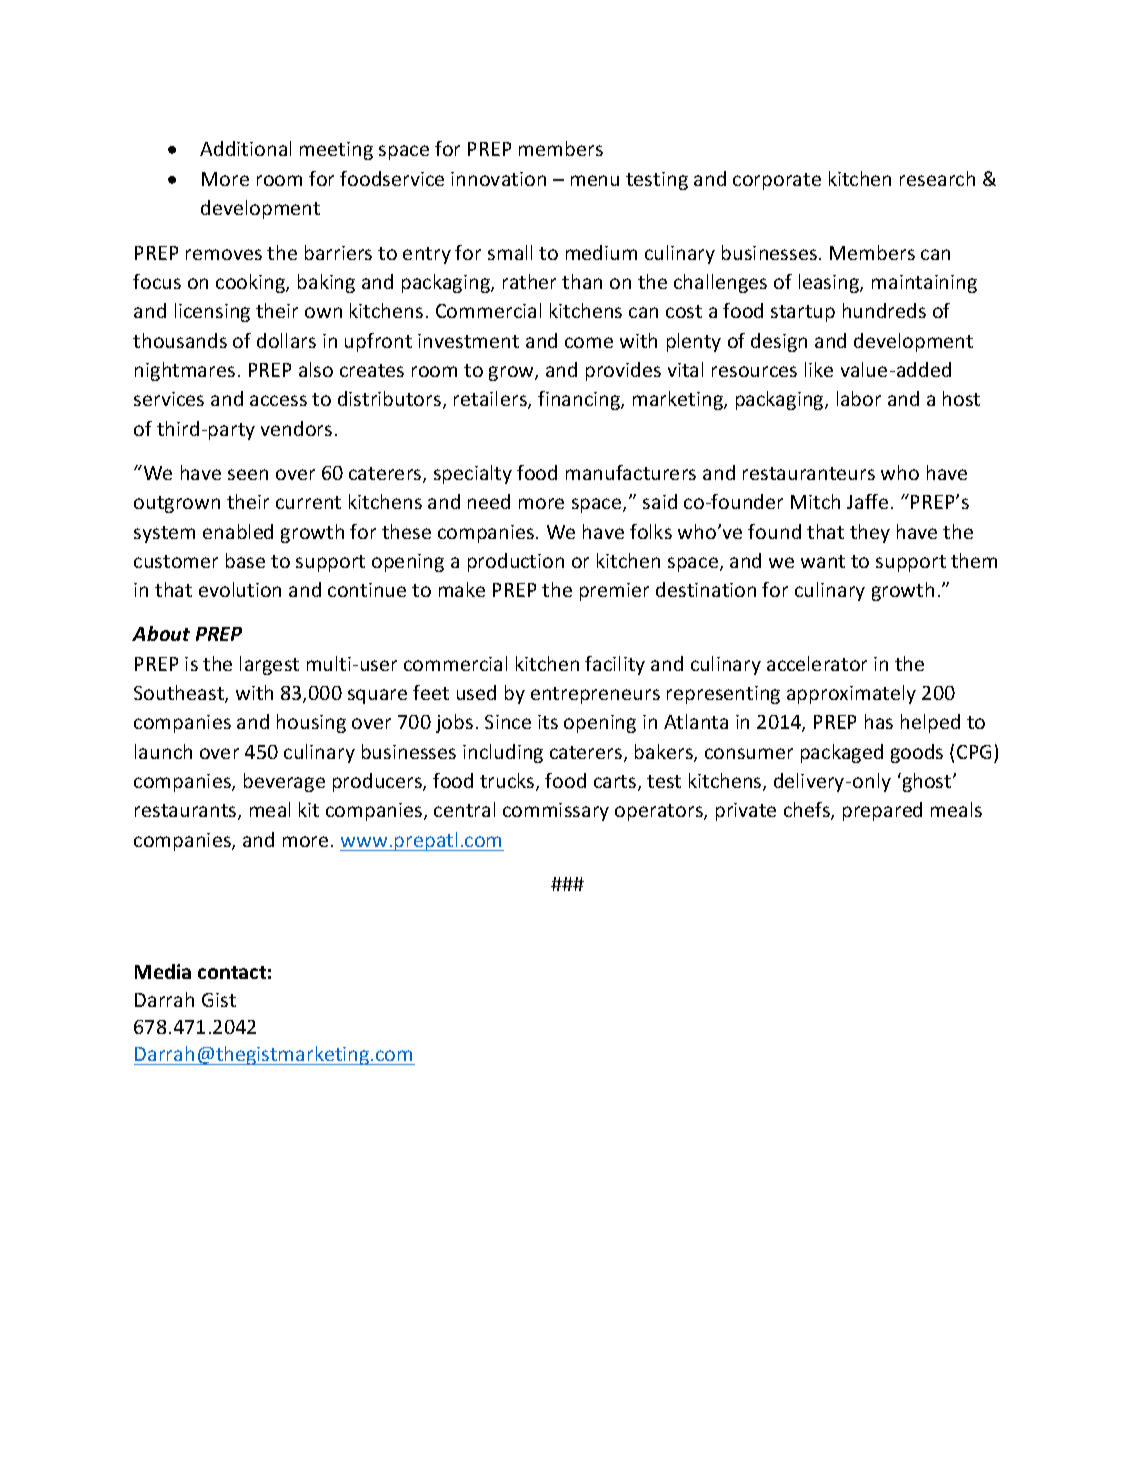 The width and height of the screenshot is (1136, 1470). I want to click on production, so click(516, 562).
